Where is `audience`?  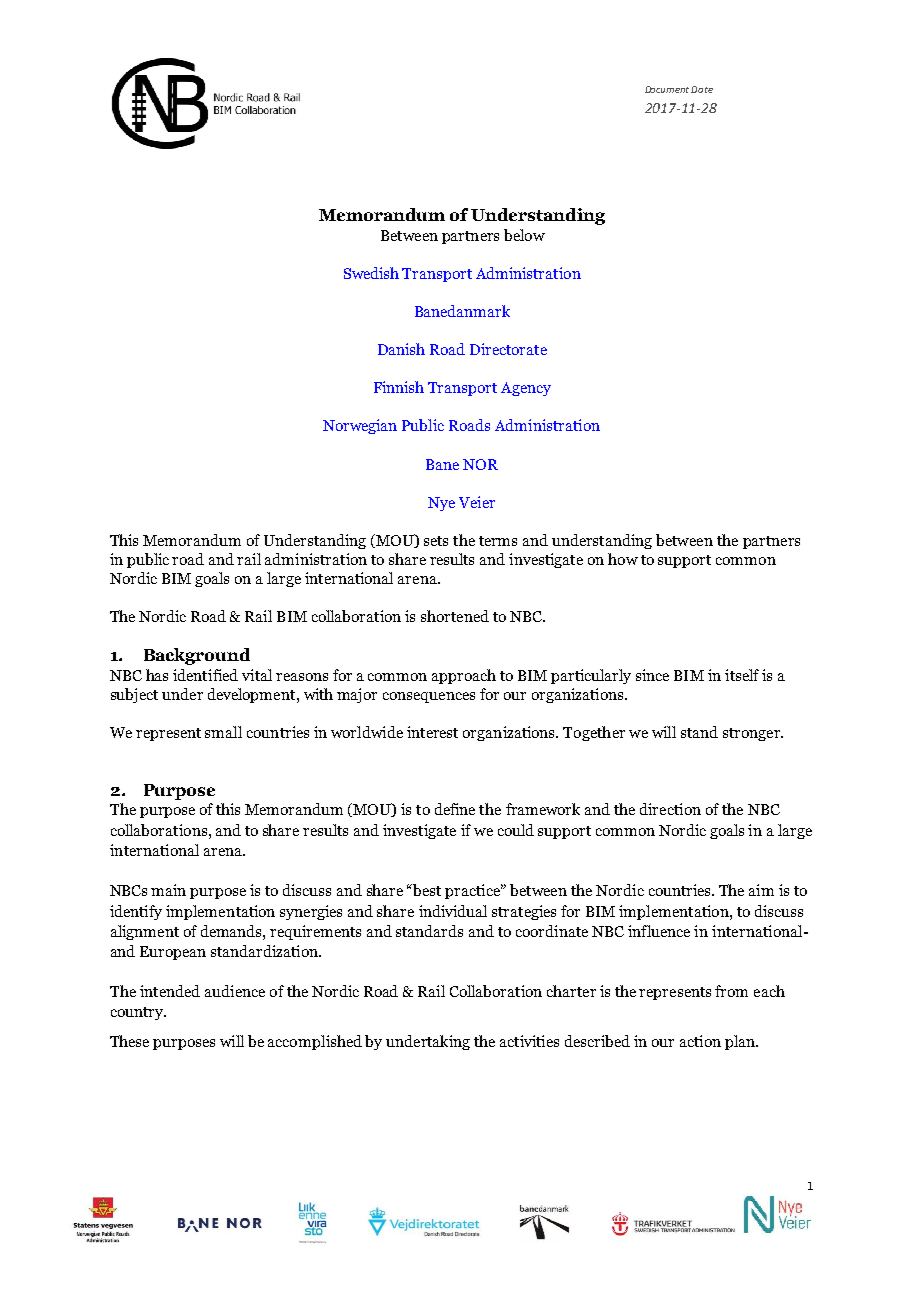 audience is located at coordinates (235, 991).
